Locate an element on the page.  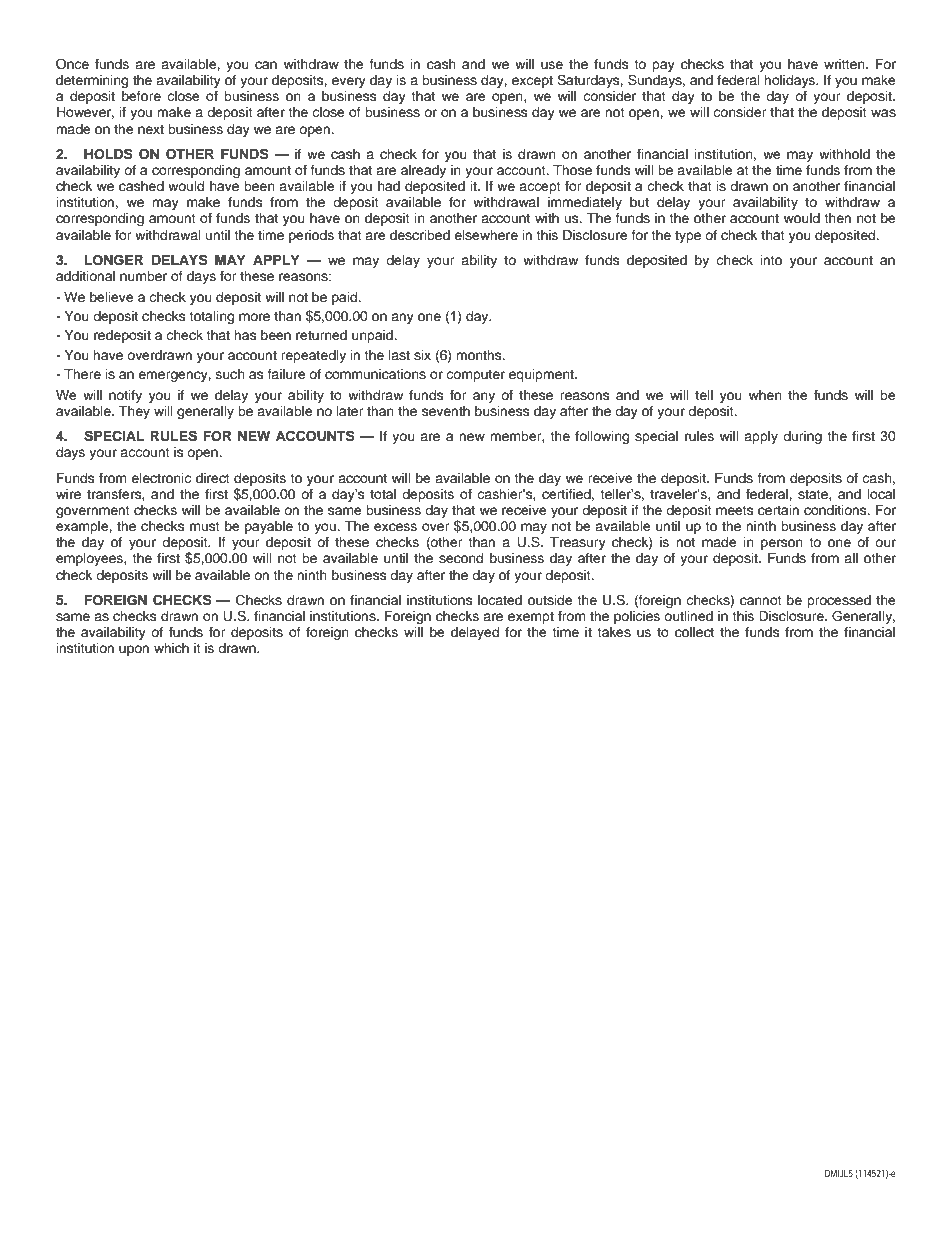
during is located at coordinates (802, 437).
